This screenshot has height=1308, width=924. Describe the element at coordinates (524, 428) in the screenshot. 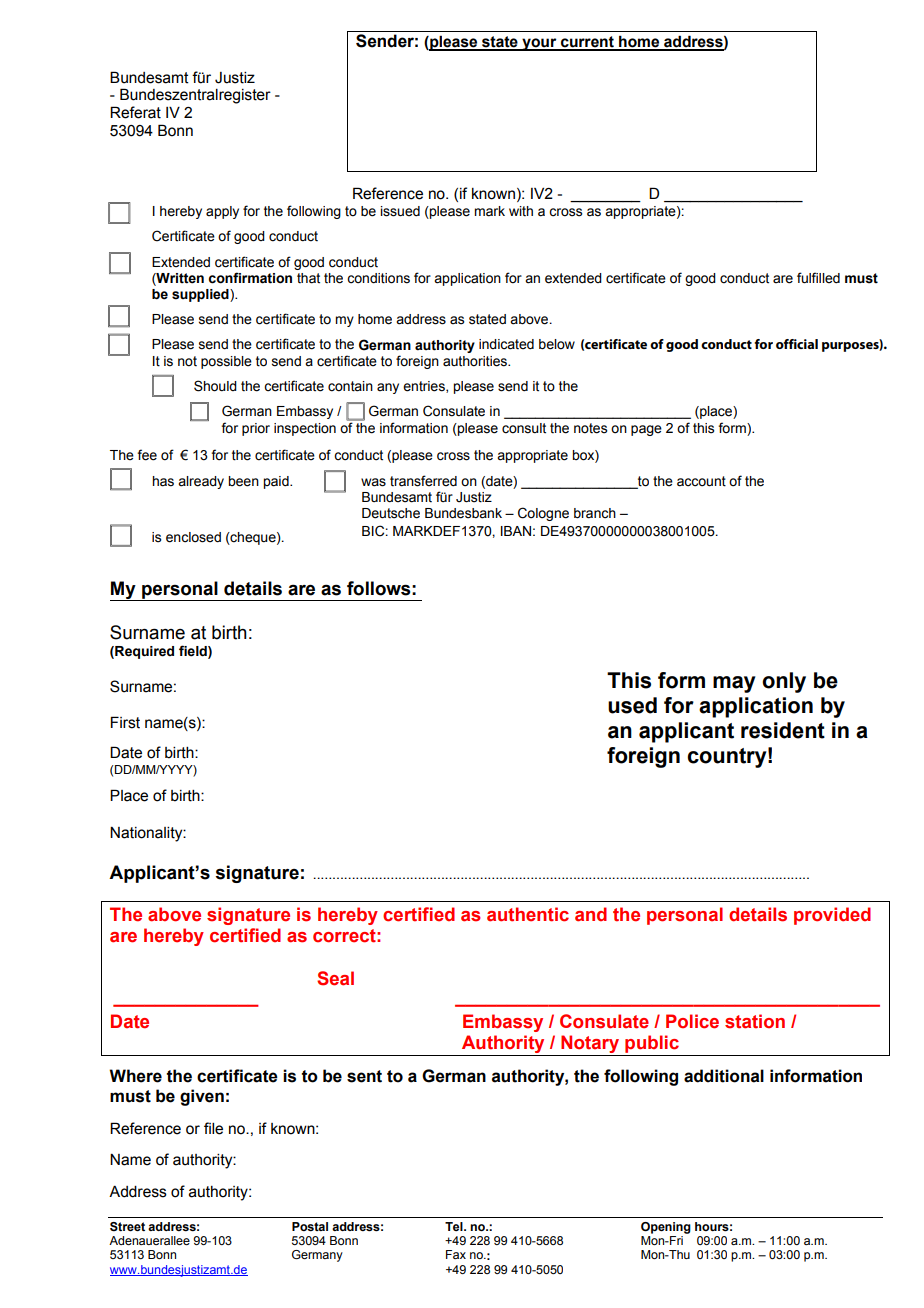

I see `consult` at that location.
